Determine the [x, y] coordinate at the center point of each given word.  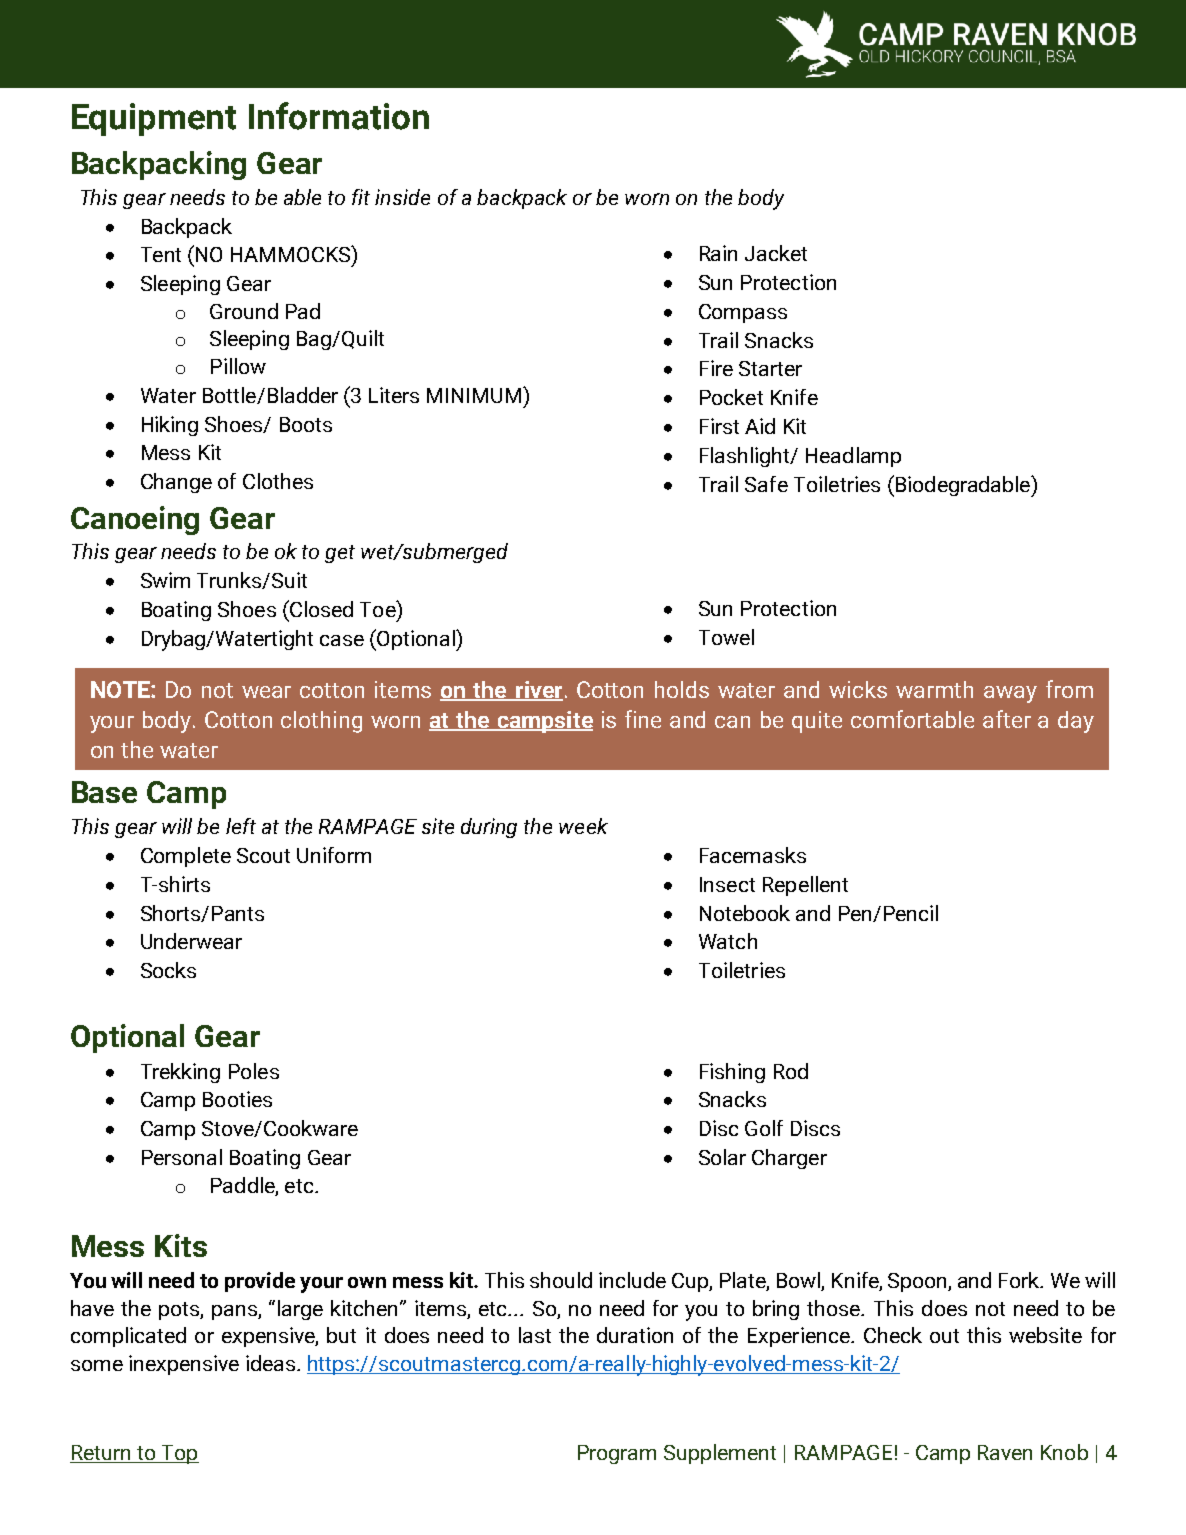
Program [617, 1454]
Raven [1005, 1452]
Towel [726, 637]
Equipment [154, 119]
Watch [728, 941]
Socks [168, 970]
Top [179, 1454]
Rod [791, 1071]
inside [402, 197]
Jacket [776, 253]
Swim [165, 580]
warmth [934, 689]
